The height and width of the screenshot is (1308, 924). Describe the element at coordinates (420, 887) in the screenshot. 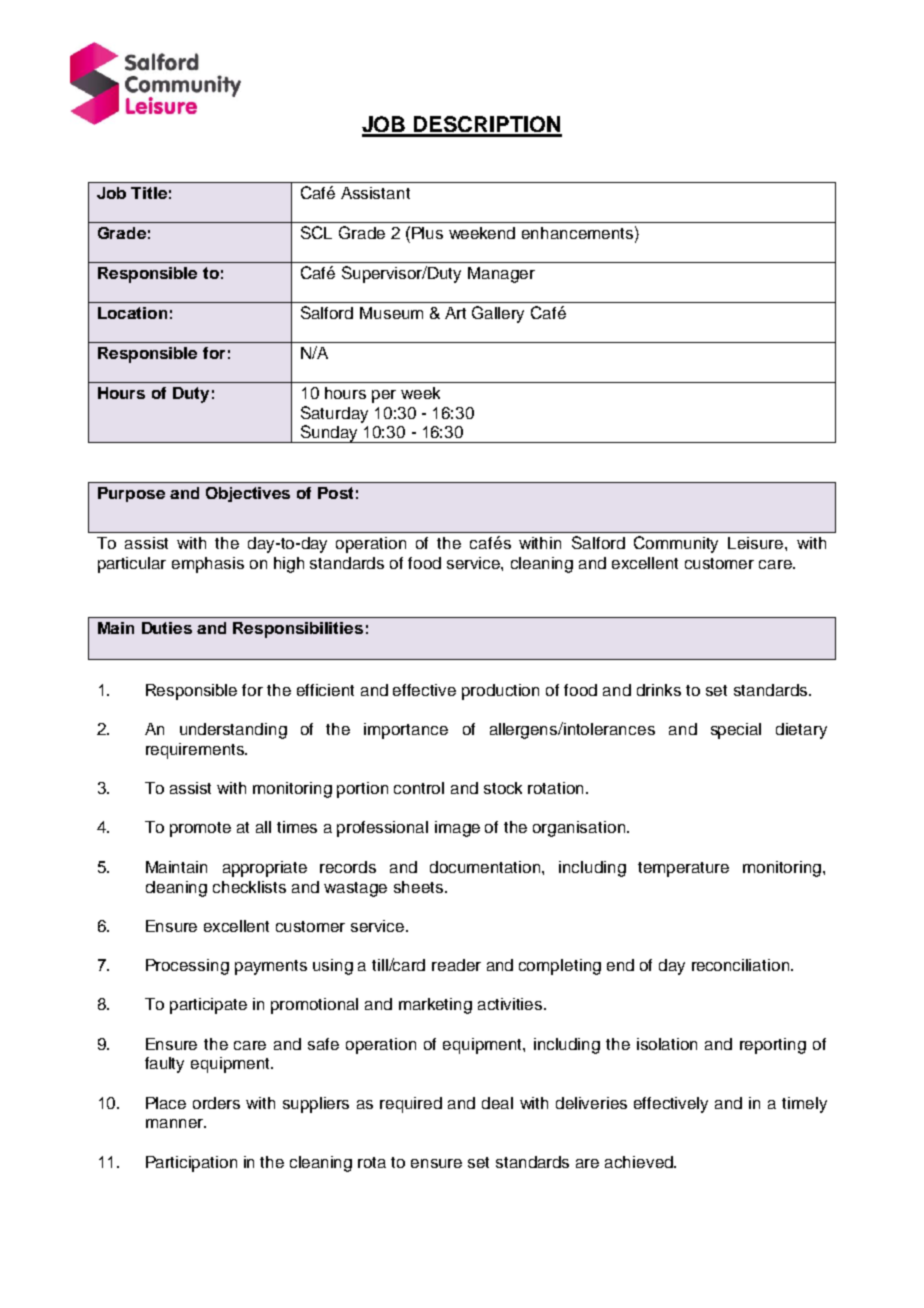

I see `sheets` at that location.
